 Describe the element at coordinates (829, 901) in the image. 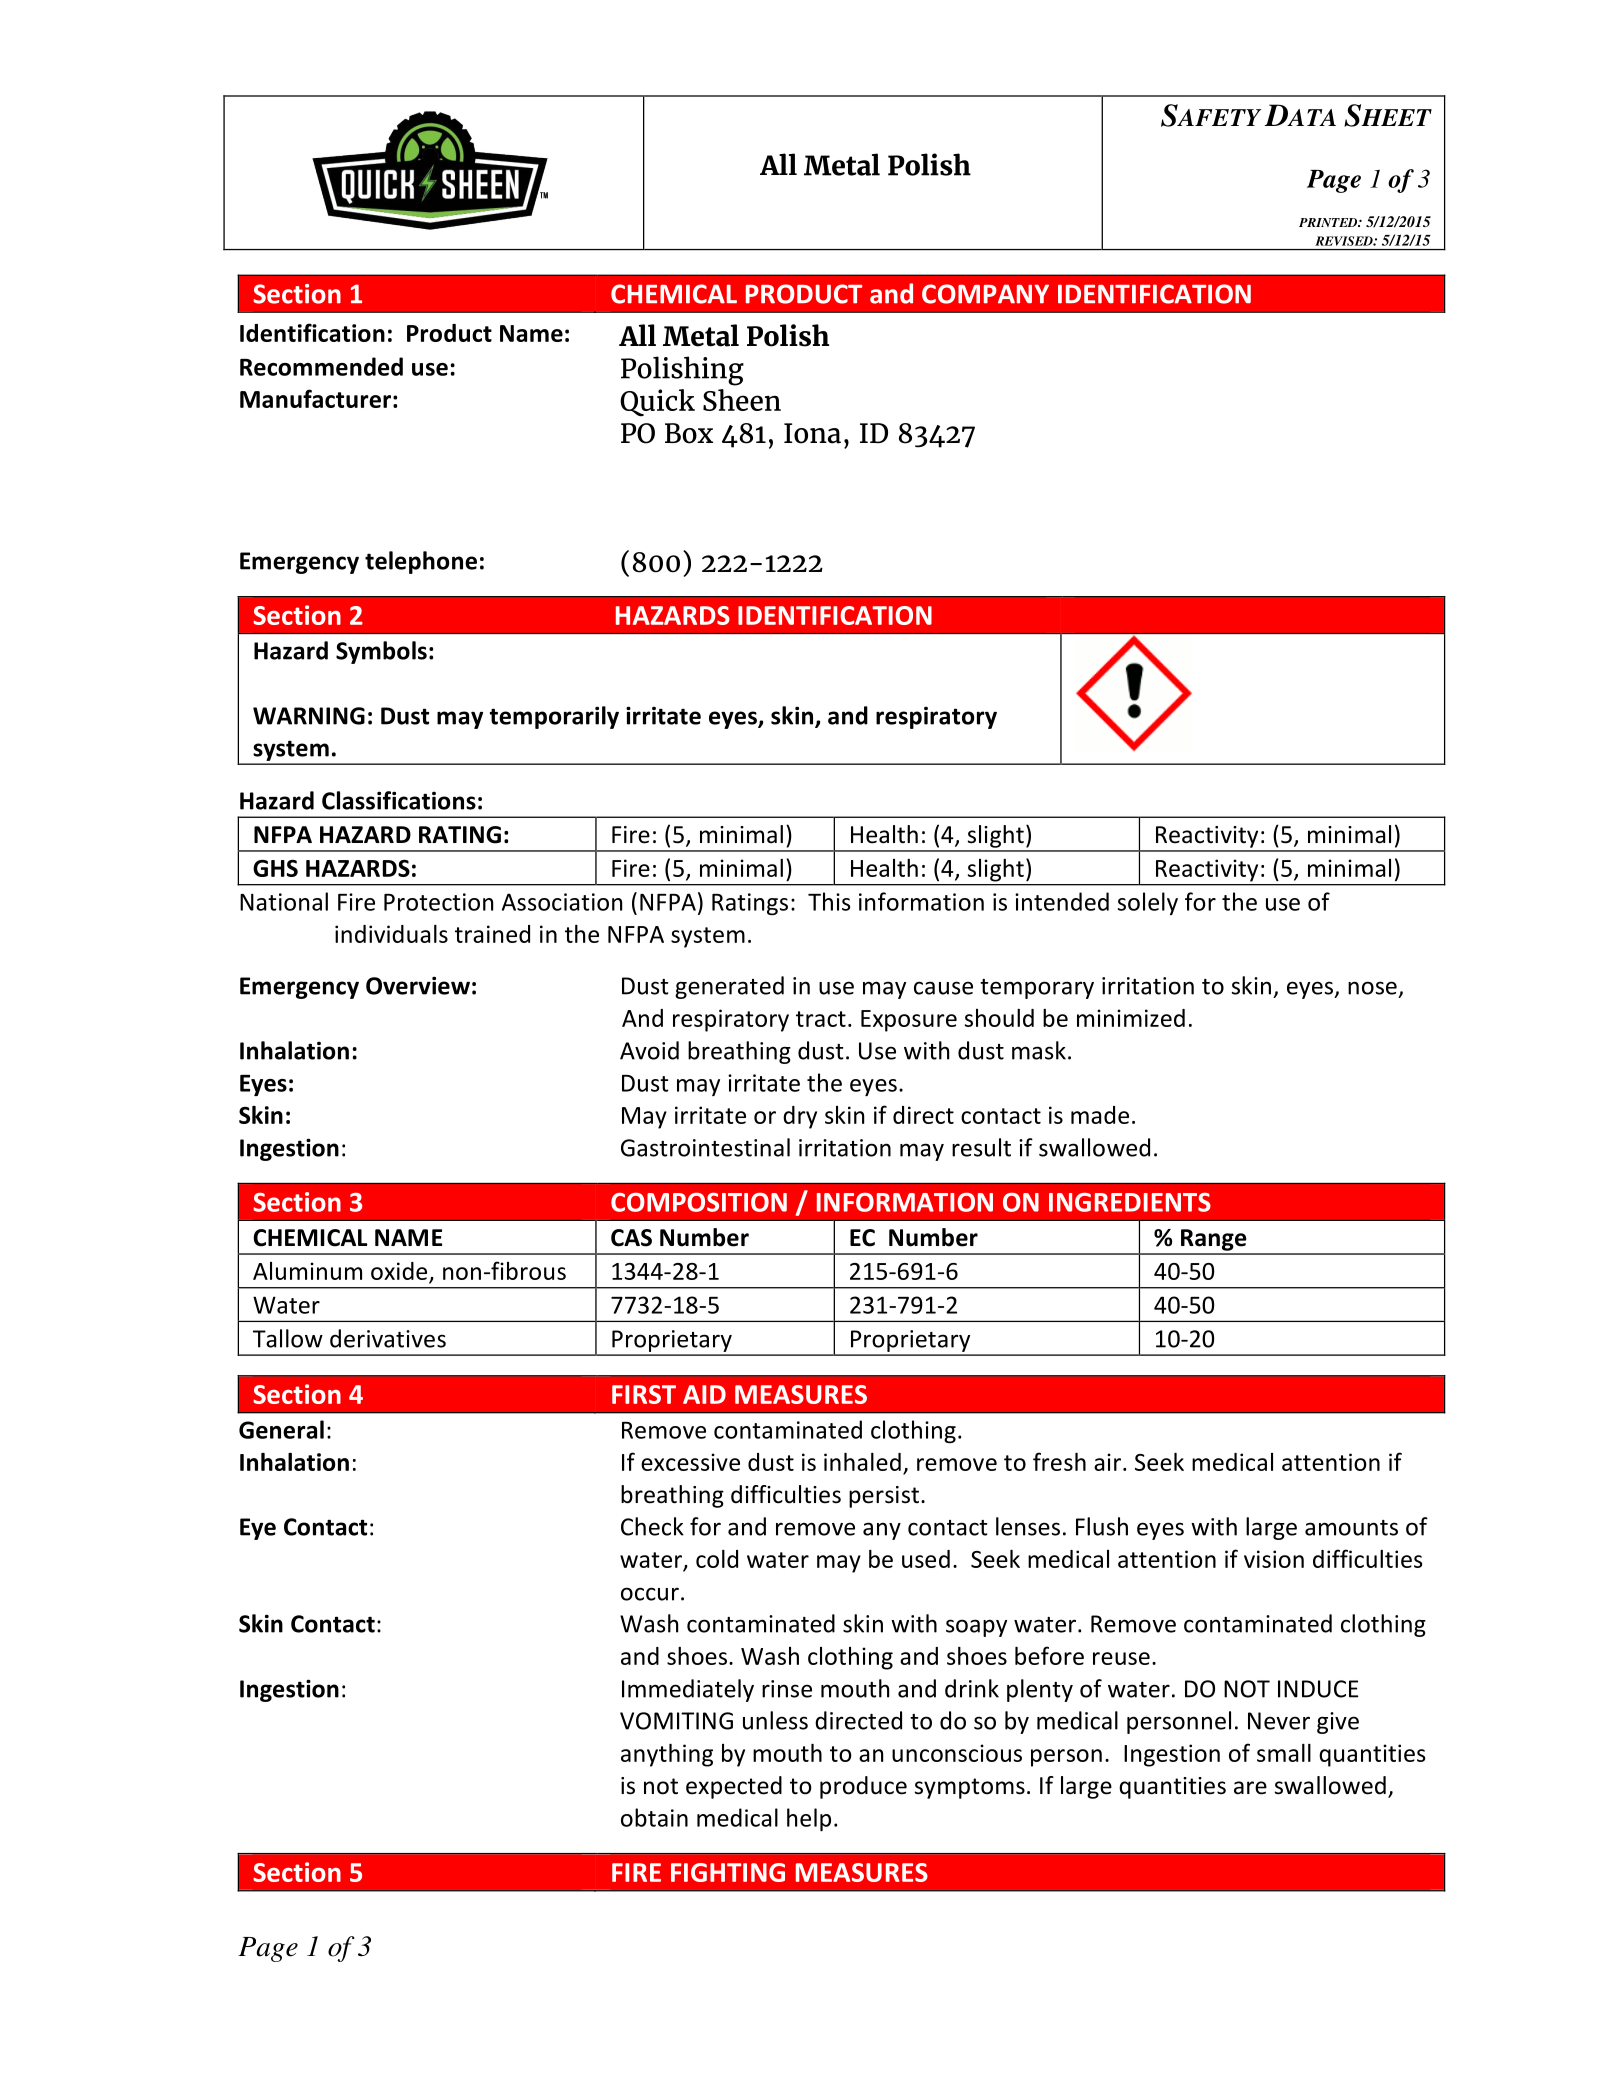

I see `This` at that location.
